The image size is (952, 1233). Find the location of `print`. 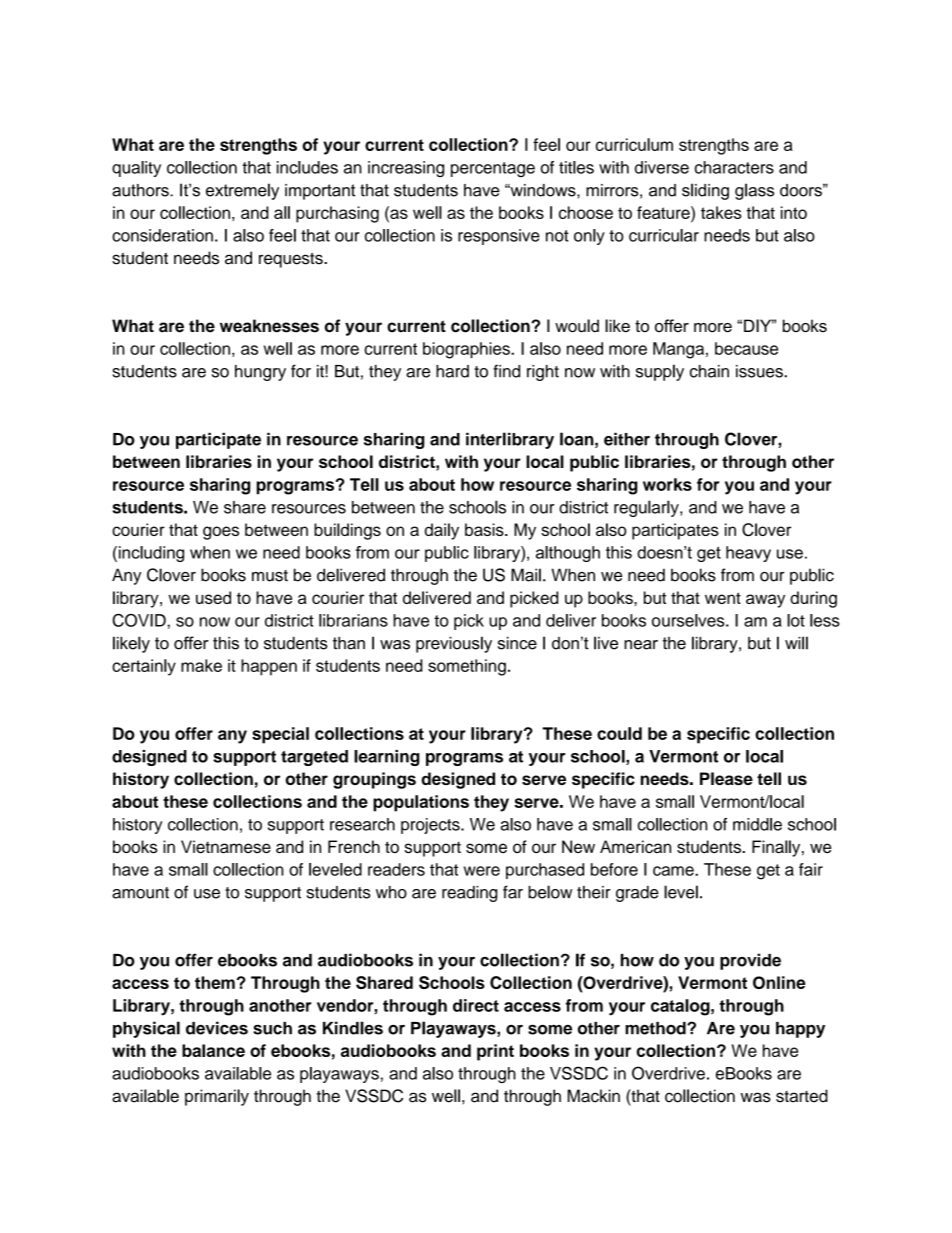

print is located at coordinates (495, 1052).
